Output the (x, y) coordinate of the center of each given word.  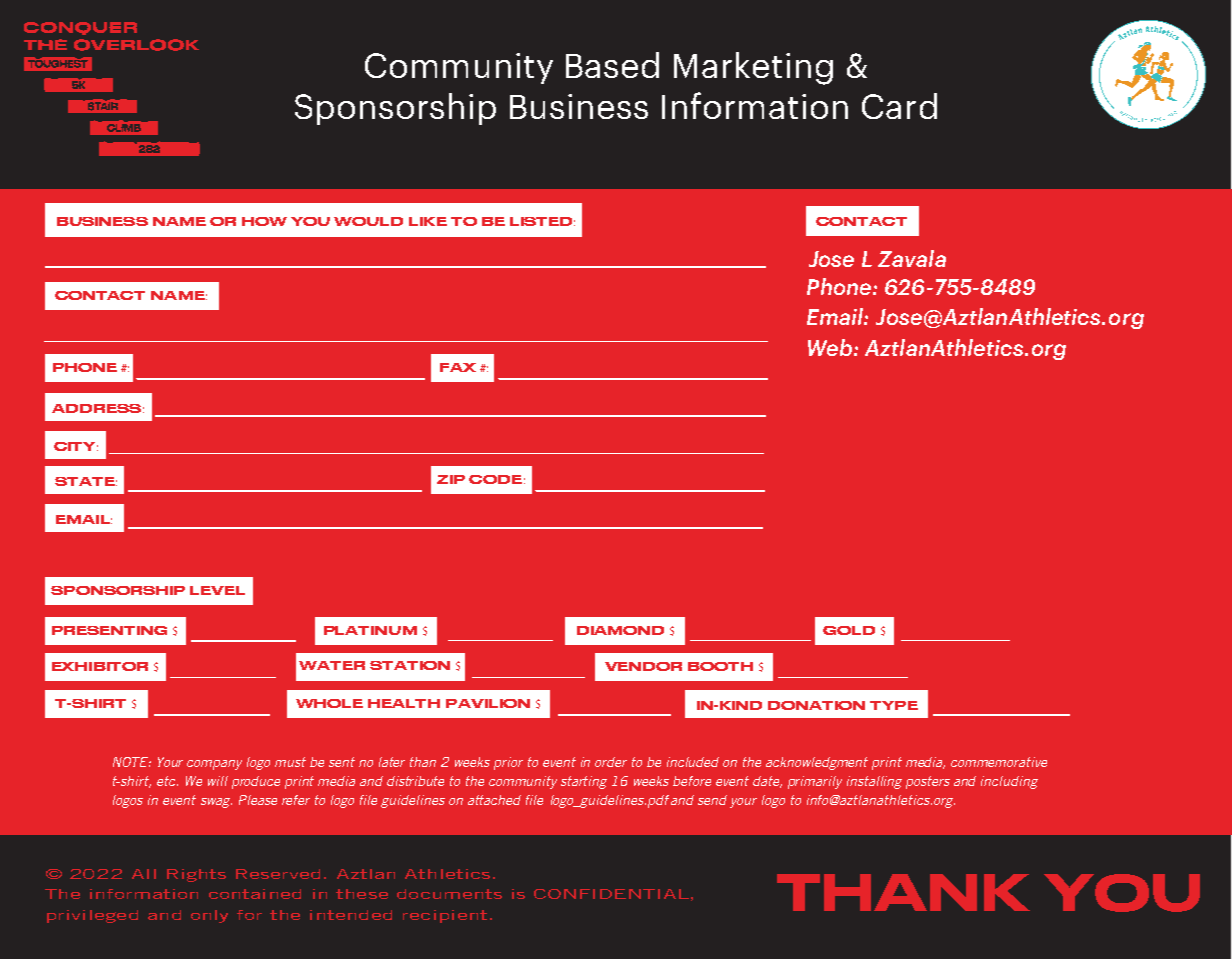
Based (612, 65)
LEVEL (217, 590)
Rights (196, 875)
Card (899, 106)
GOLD (849, 630)
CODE (495, 479)
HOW (264, 221)
